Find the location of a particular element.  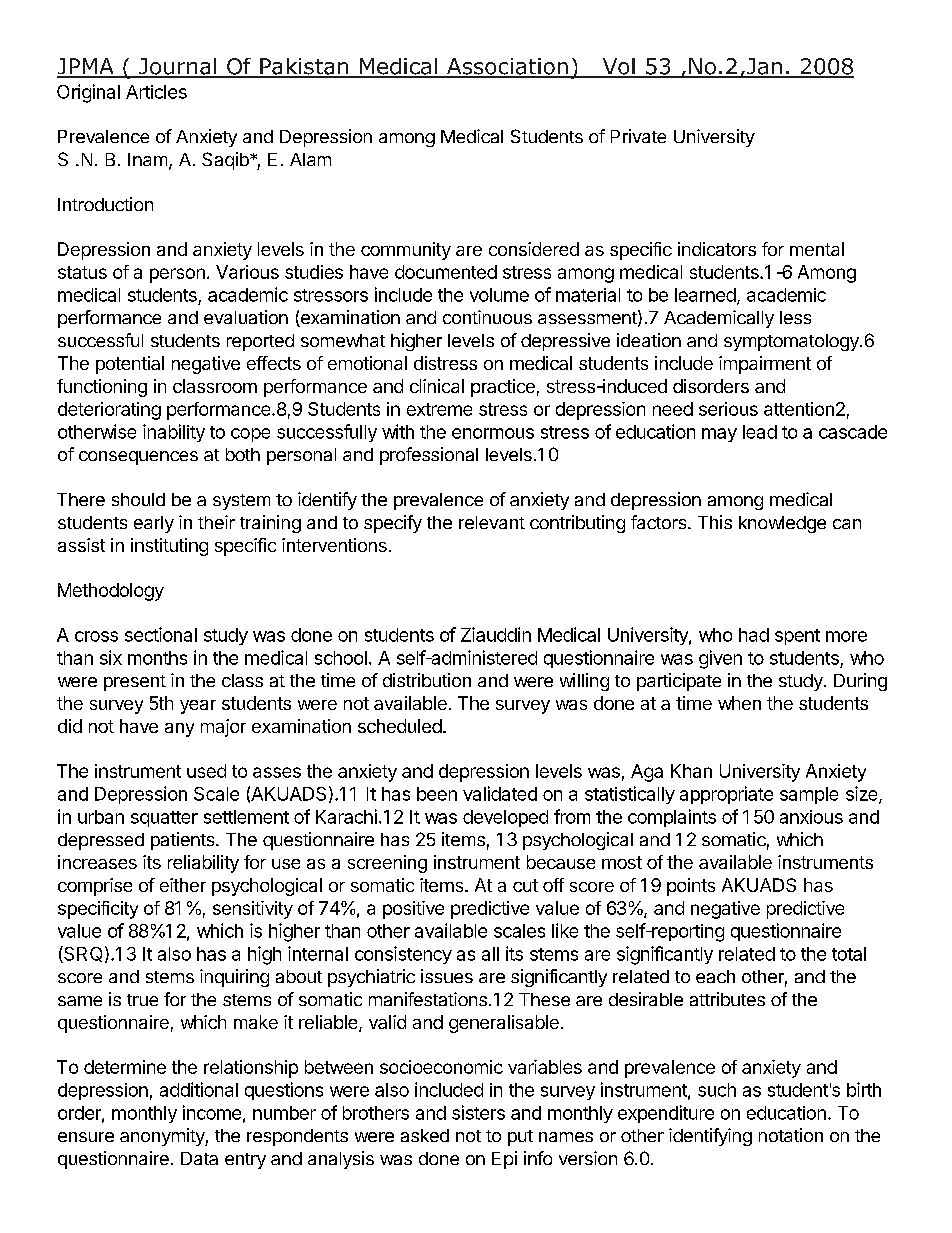

Articles is located at coordinates (156, 92).
